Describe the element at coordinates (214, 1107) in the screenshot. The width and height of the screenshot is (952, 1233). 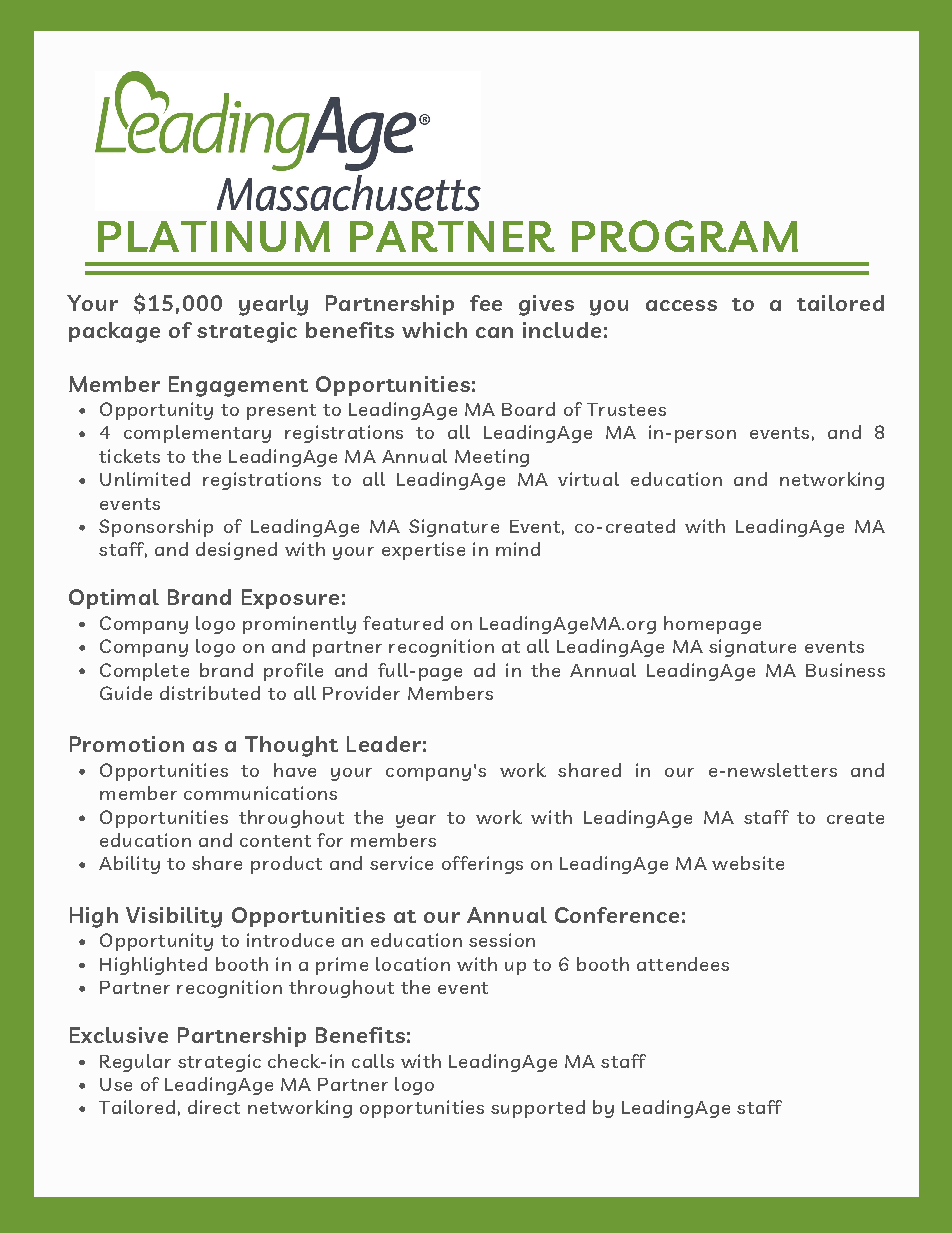
I see `direct` at that location.
